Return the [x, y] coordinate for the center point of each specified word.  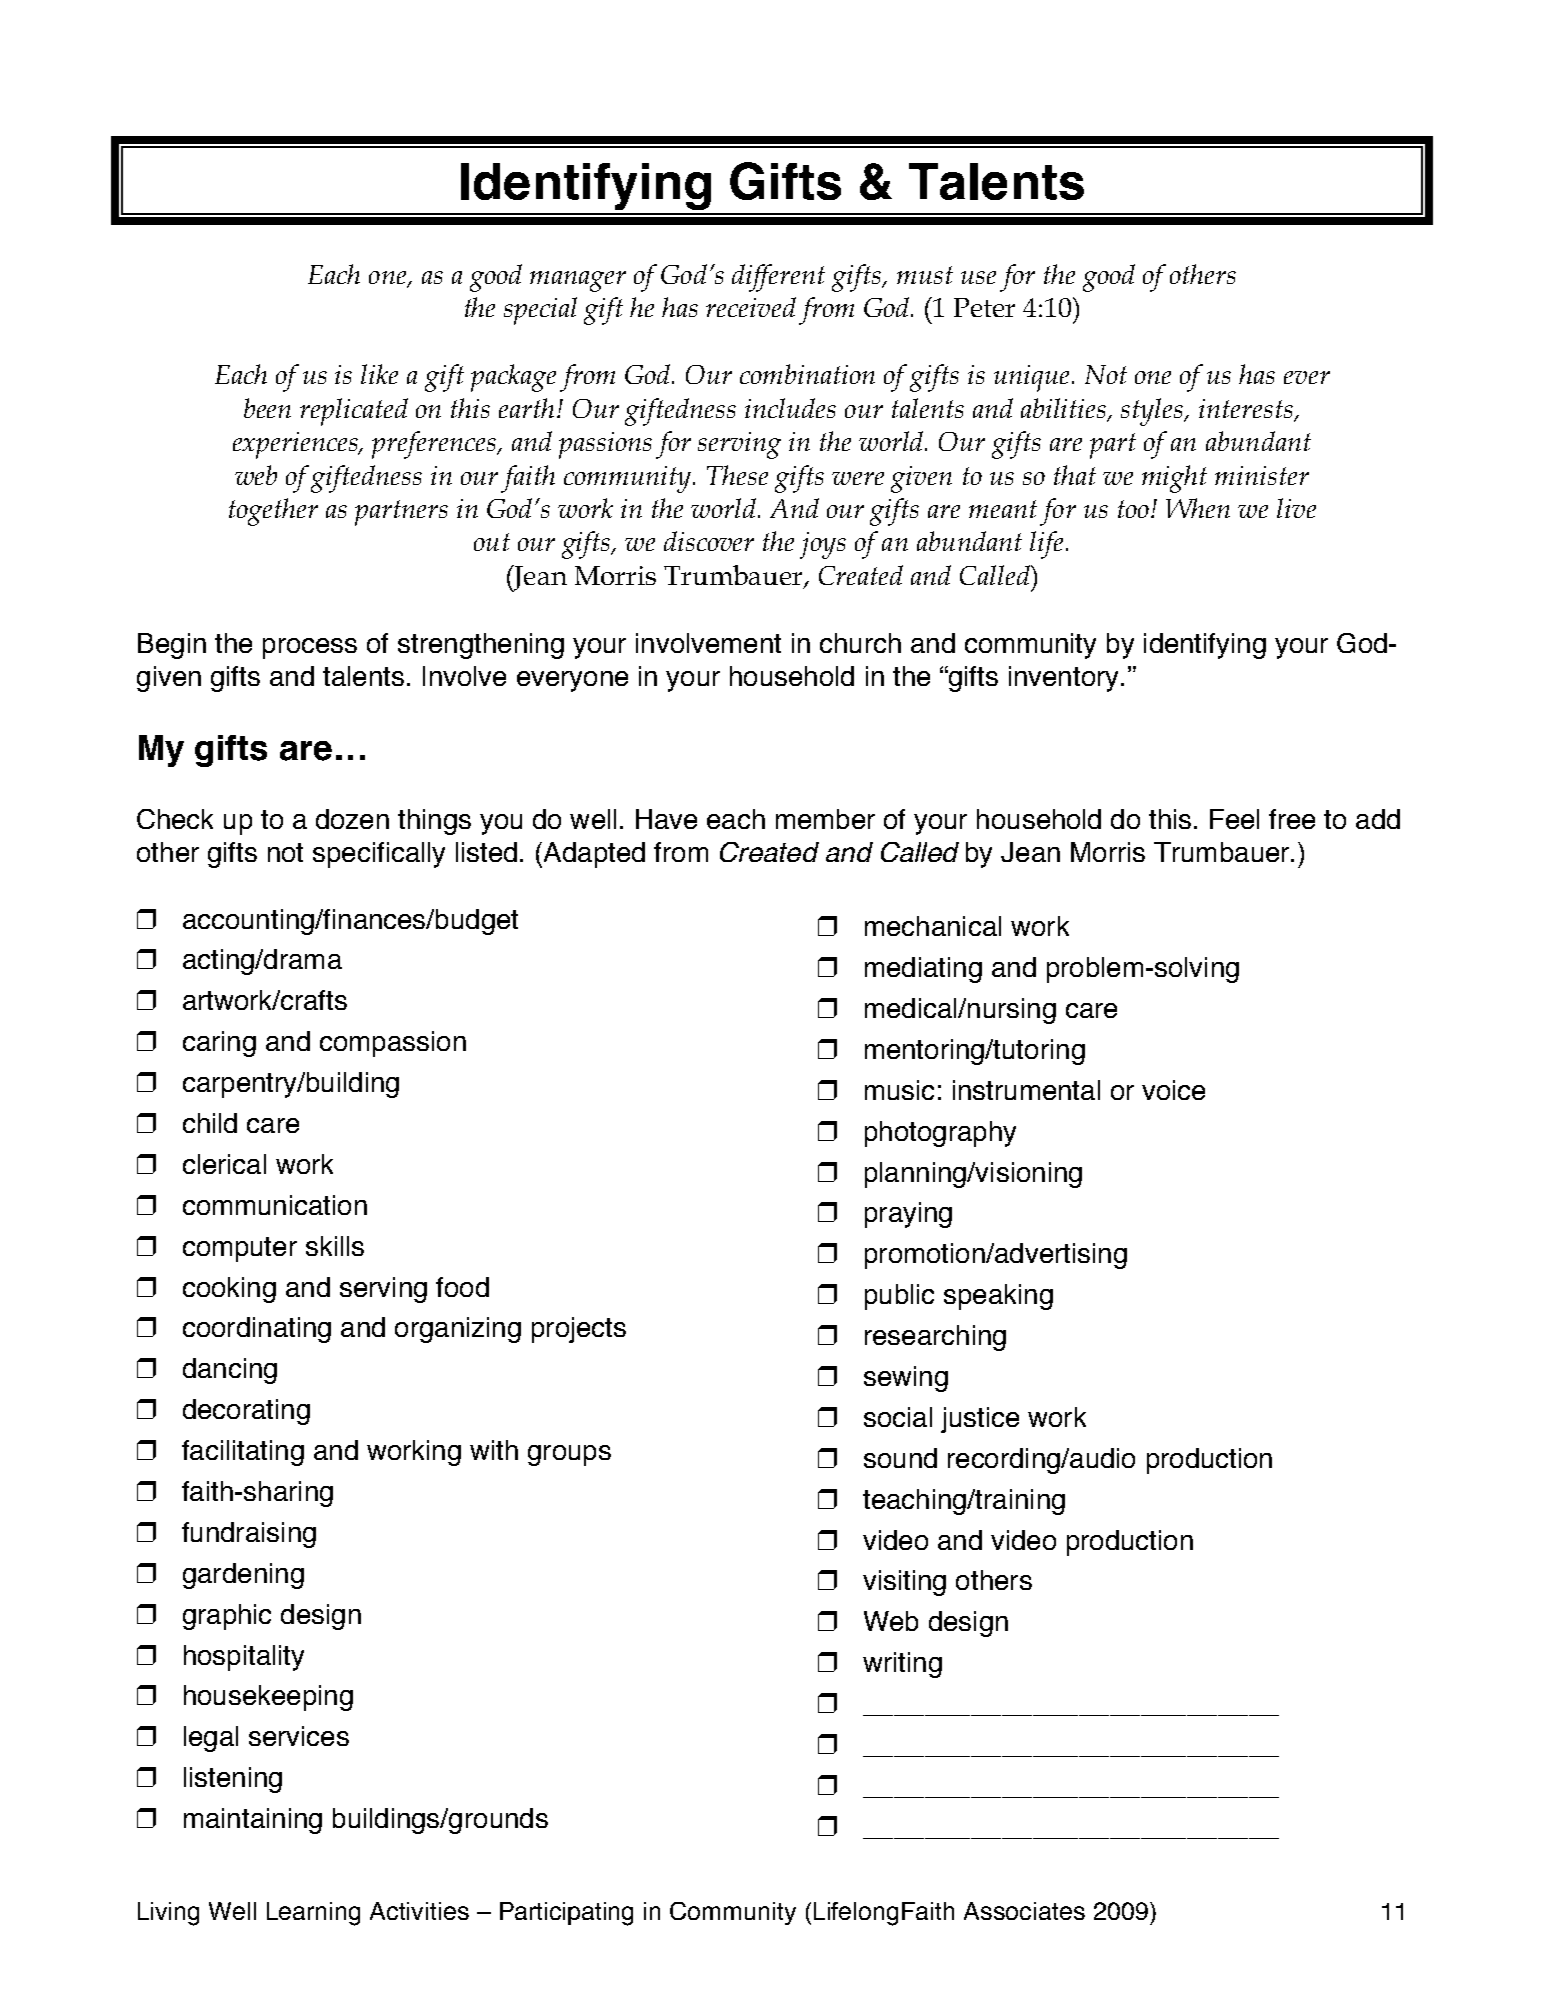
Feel [1234, 819]
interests [1247, 409]
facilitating [243, 1453]
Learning [313, 1914]
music [899, 1090]
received [751, 307]
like [379, 374]
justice [980, 1420]
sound [900, 1458]
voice [1173, 1090]
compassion [393, 1044]
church [860, 643]
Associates [1024, 1911]
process [310, 648]
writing [902, 1665]
